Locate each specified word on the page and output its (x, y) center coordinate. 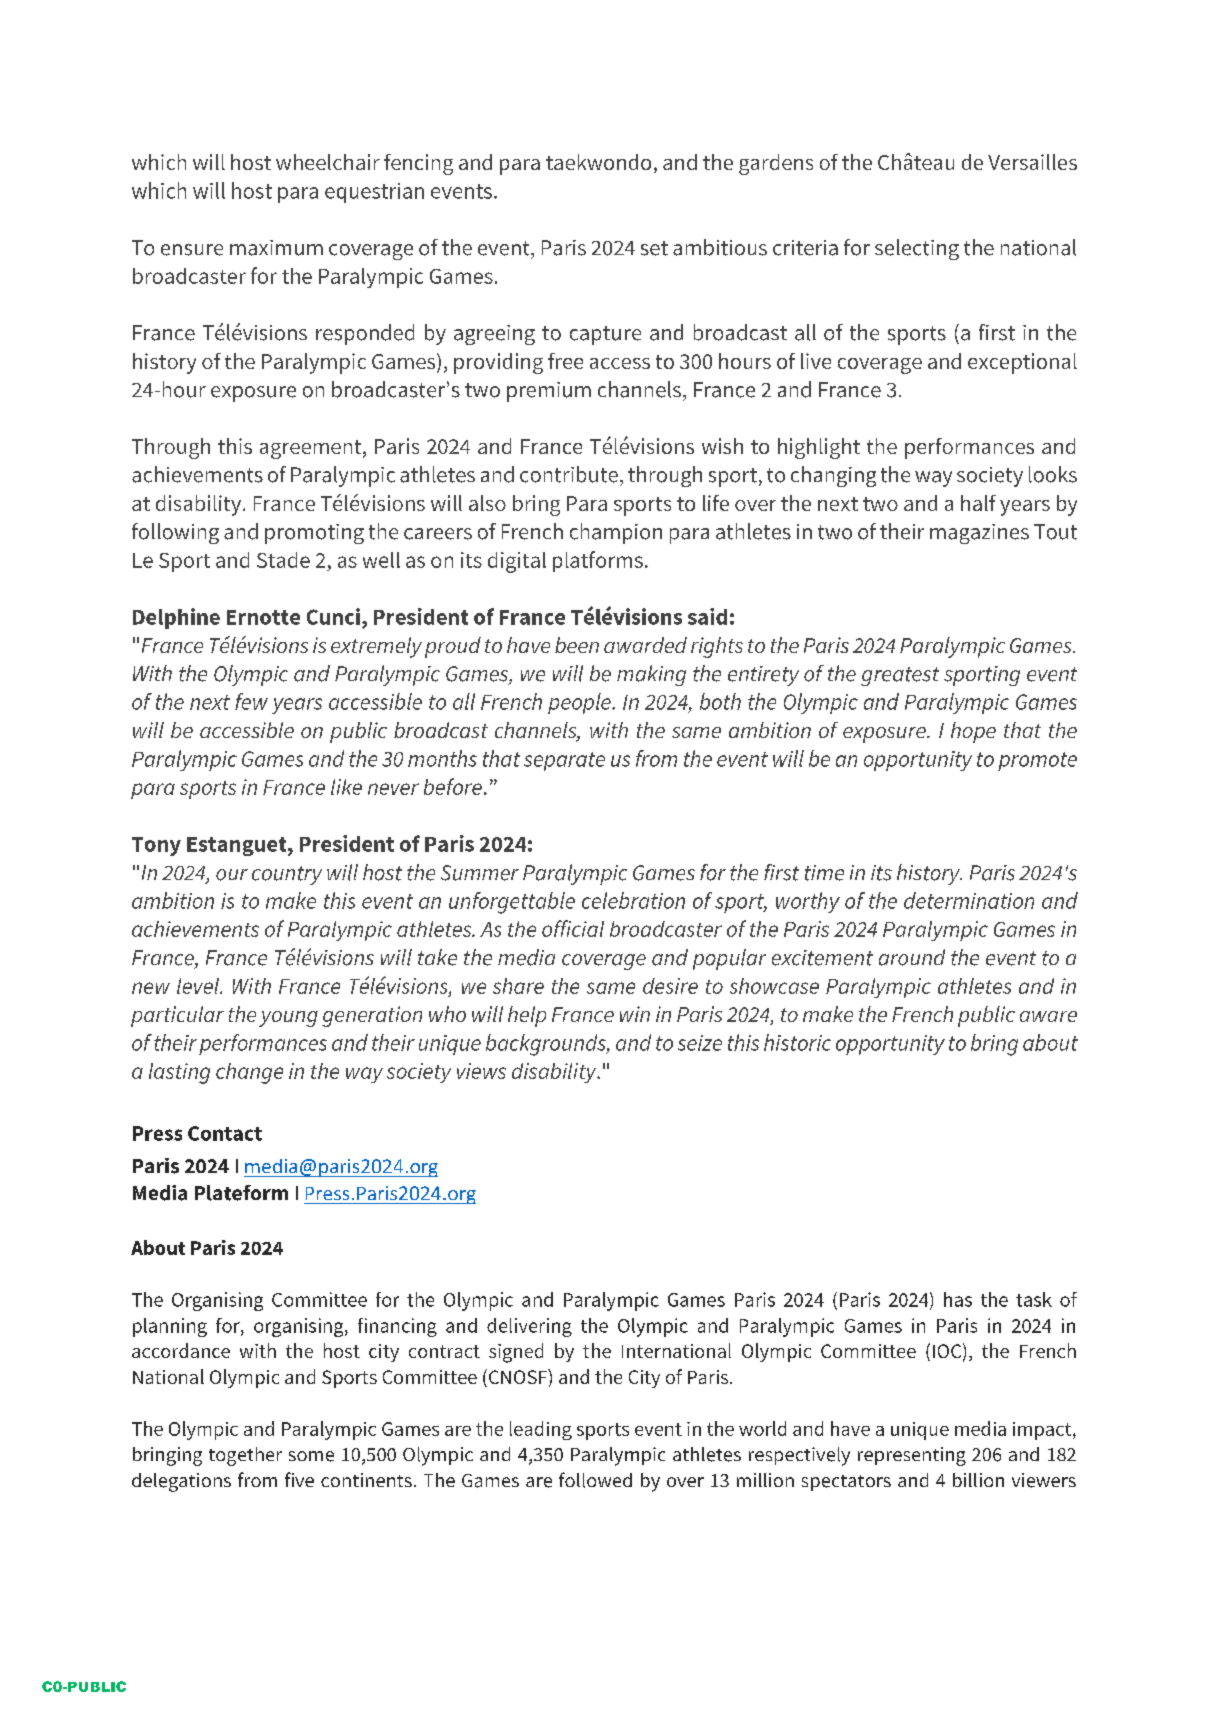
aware (1048, 1016)
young (288, 1019)
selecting (917, 249)
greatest (900, 676)
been (577, 645)
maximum (276, 248)
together (245, 1456)
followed (595, 1480)
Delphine (176, 618)
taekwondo (598, 162)
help (527, 1016)
